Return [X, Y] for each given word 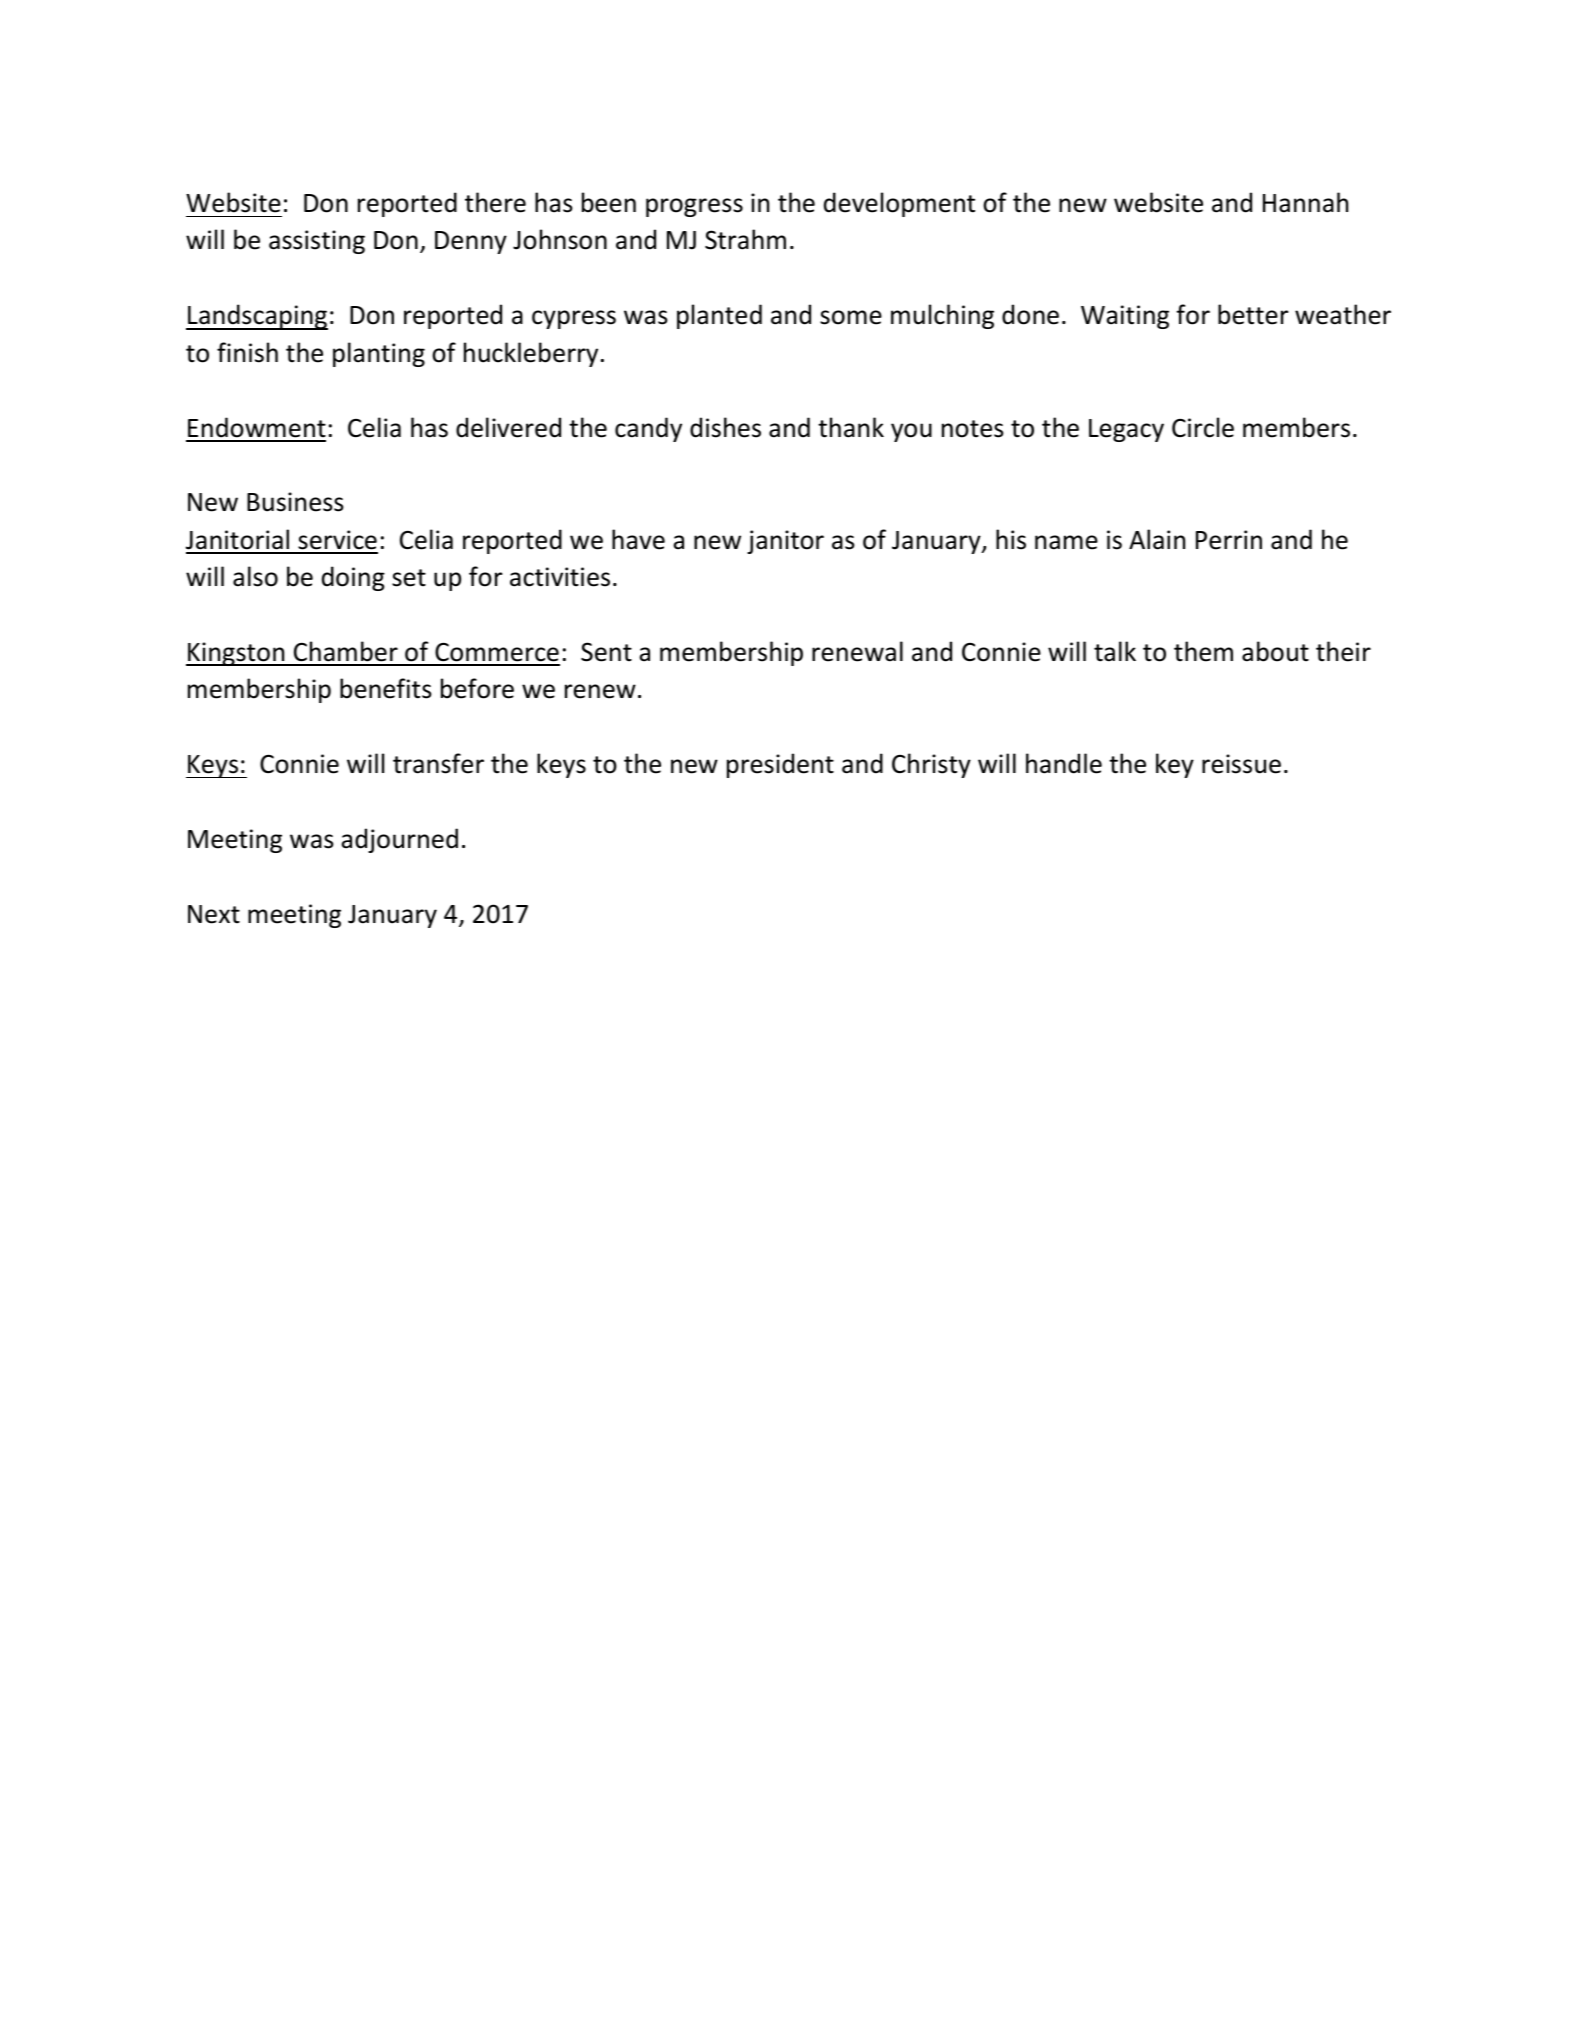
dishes [725, 427]
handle [1064, 763]
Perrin [1229, 540]
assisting [317, 242]
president [780, 765]
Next [214, 914]
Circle [1203, 427]
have [638, 539]
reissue [1241, 764]
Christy [931, 765]
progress [694, 207]
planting [379, 354]
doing [353, 578]
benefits [386, 688]
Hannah [1305, 202]
